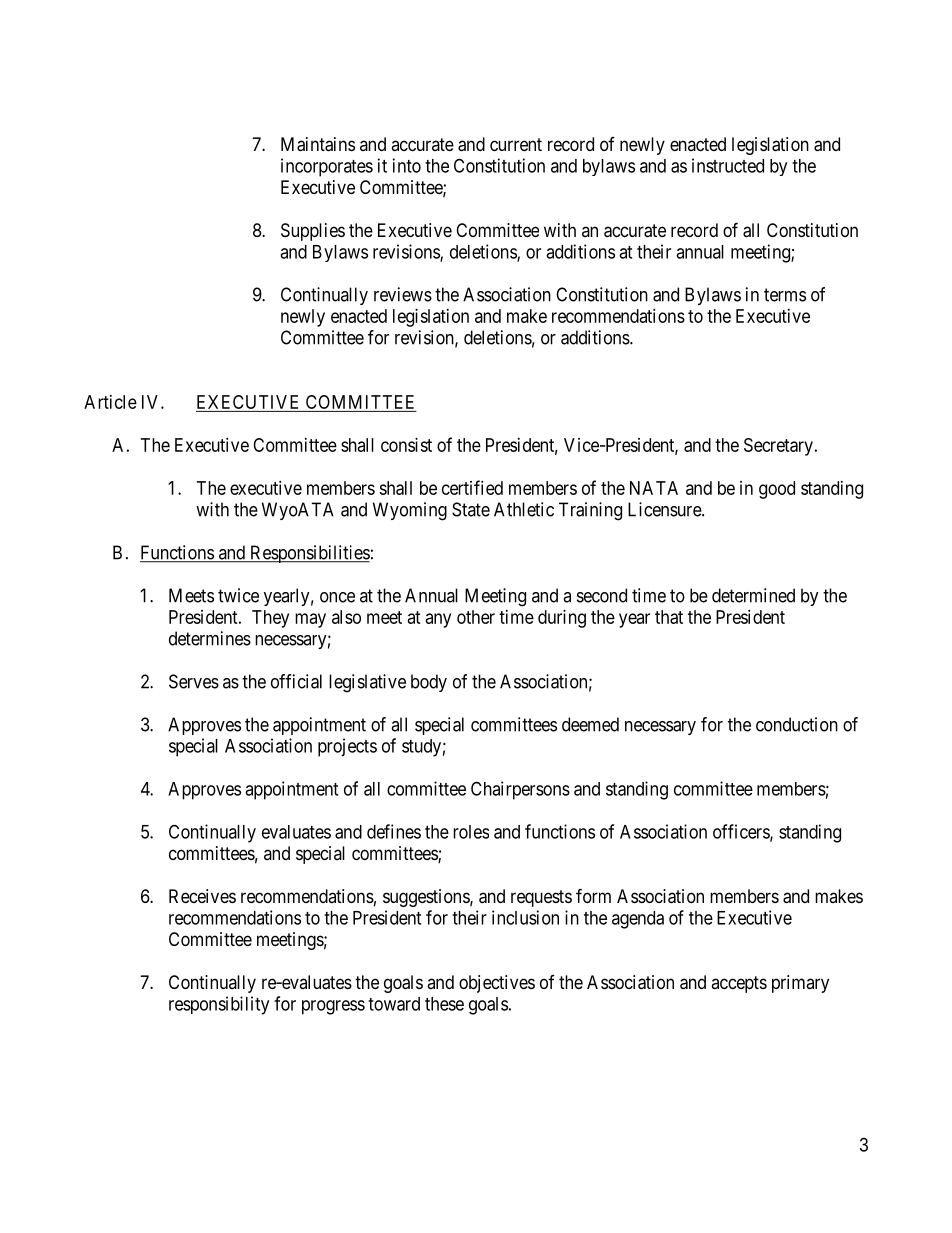 The image size is (952, 1233). I want to click on responsibility, so click(219, 1005).
